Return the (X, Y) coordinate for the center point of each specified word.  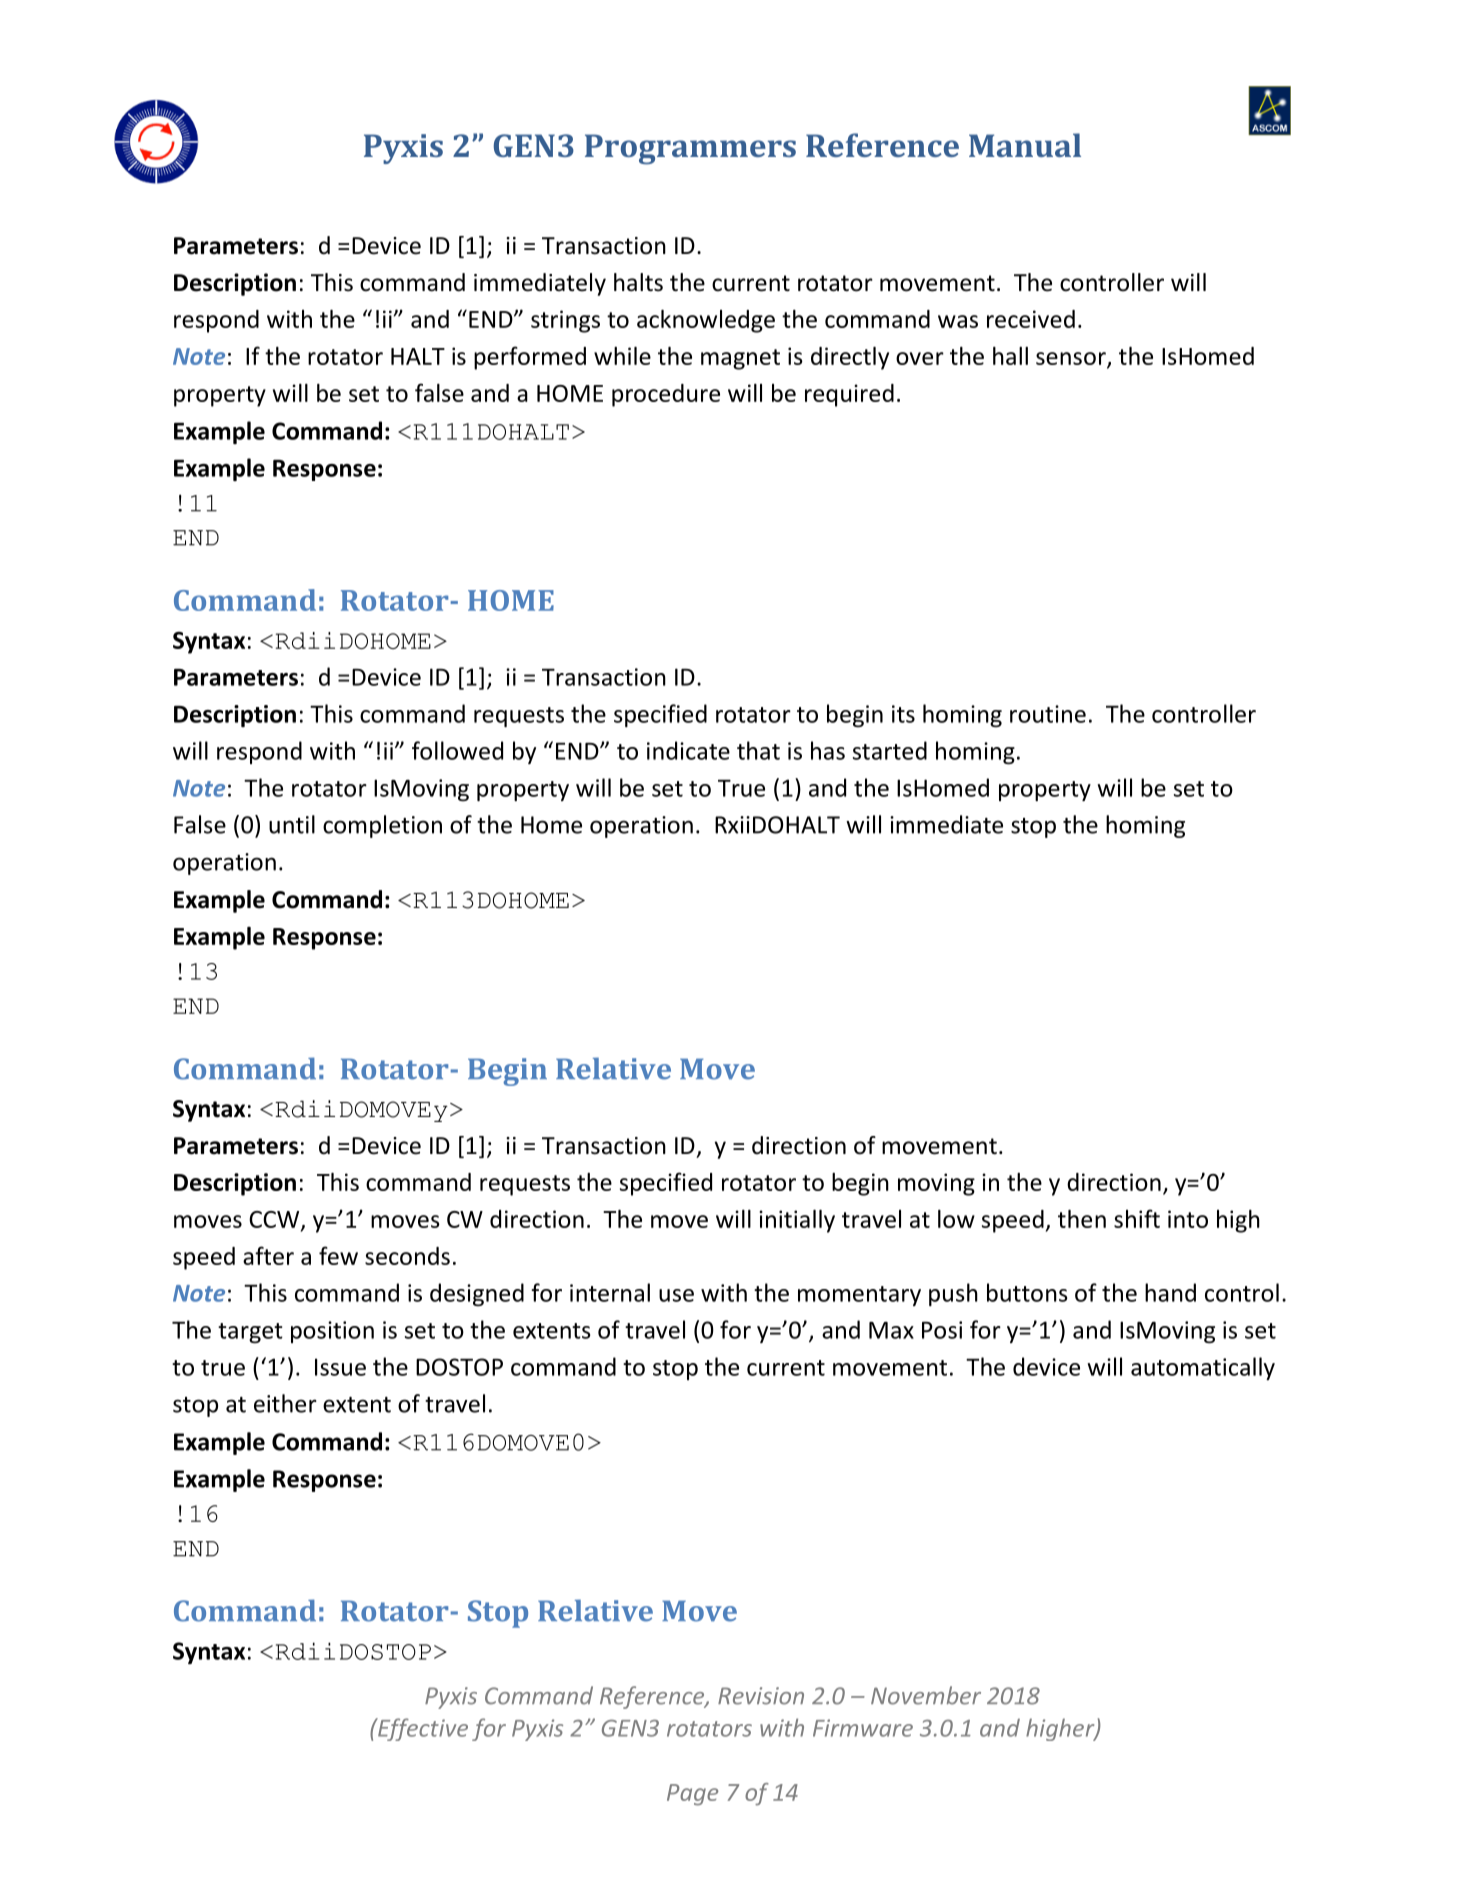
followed (457, 750)
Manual (1025, 145)
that (758, 750)
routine (1048, 714)
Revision (761, 1696)
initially (797, 1221)
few (338, 1255)
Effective (422, 1729)
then (1082, 1219)
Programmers (690, 149)
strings (565, 321)
